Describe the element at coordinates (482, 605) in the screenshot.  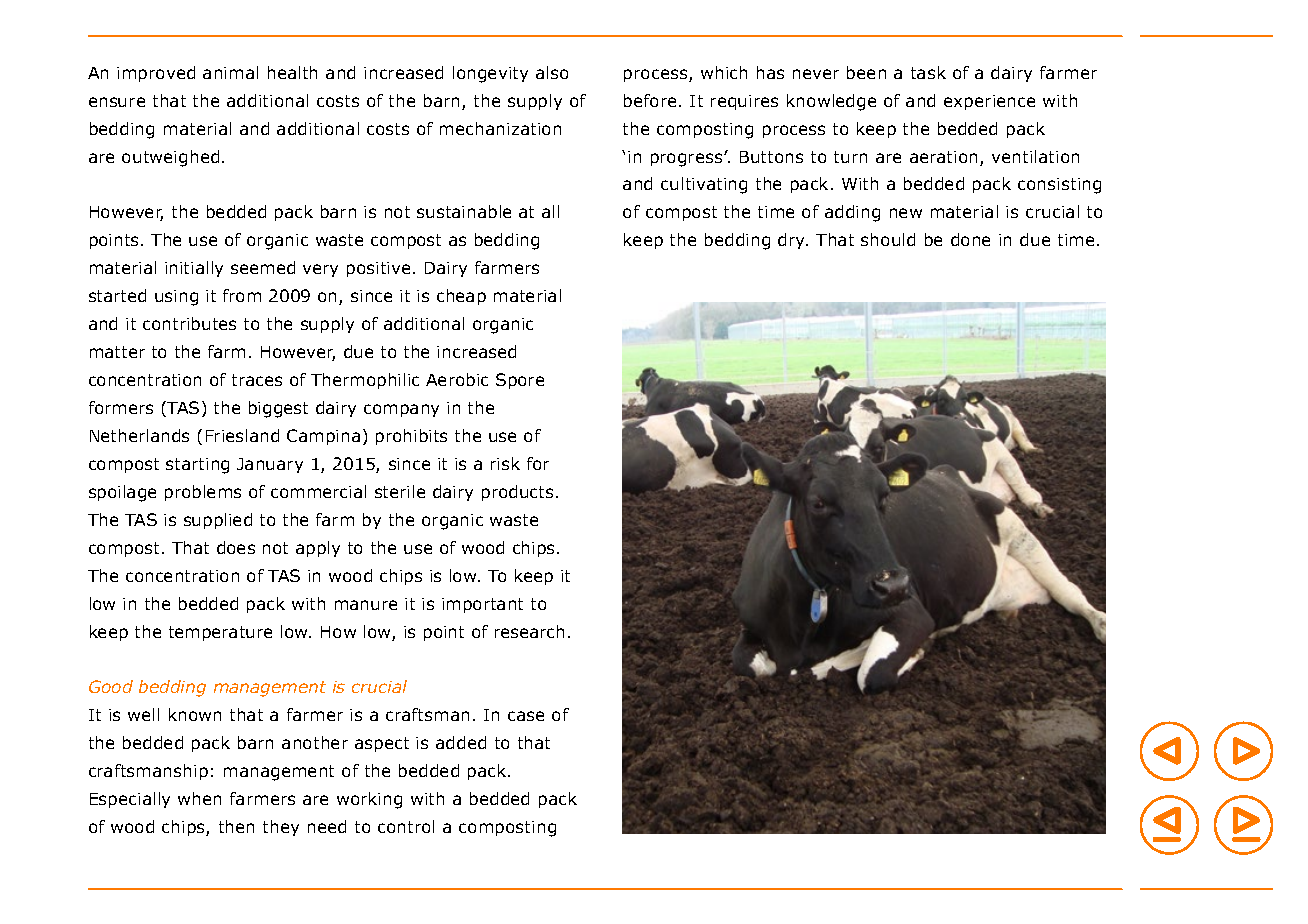
I see `important` at that location.
